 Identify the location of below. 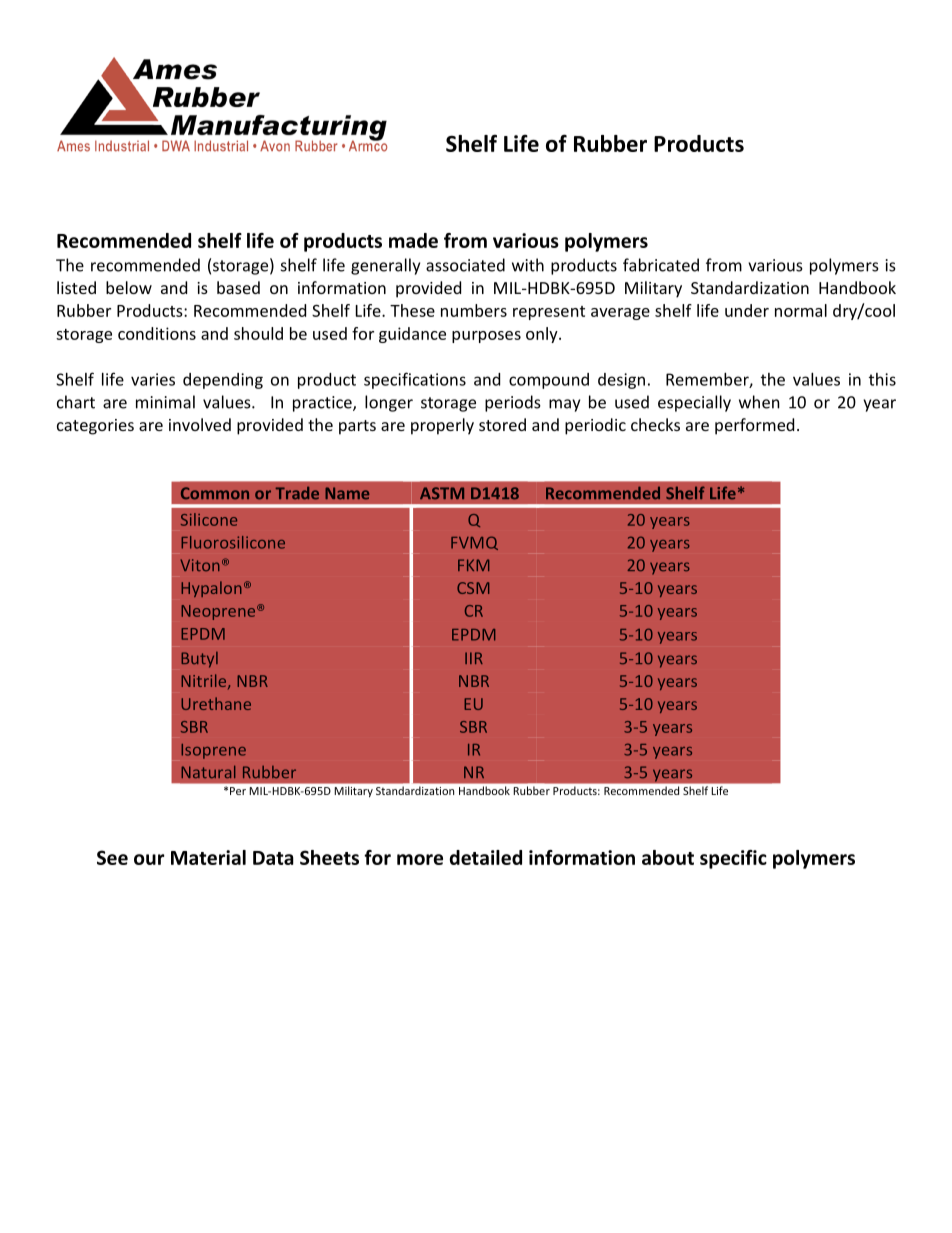
(129, 287).
